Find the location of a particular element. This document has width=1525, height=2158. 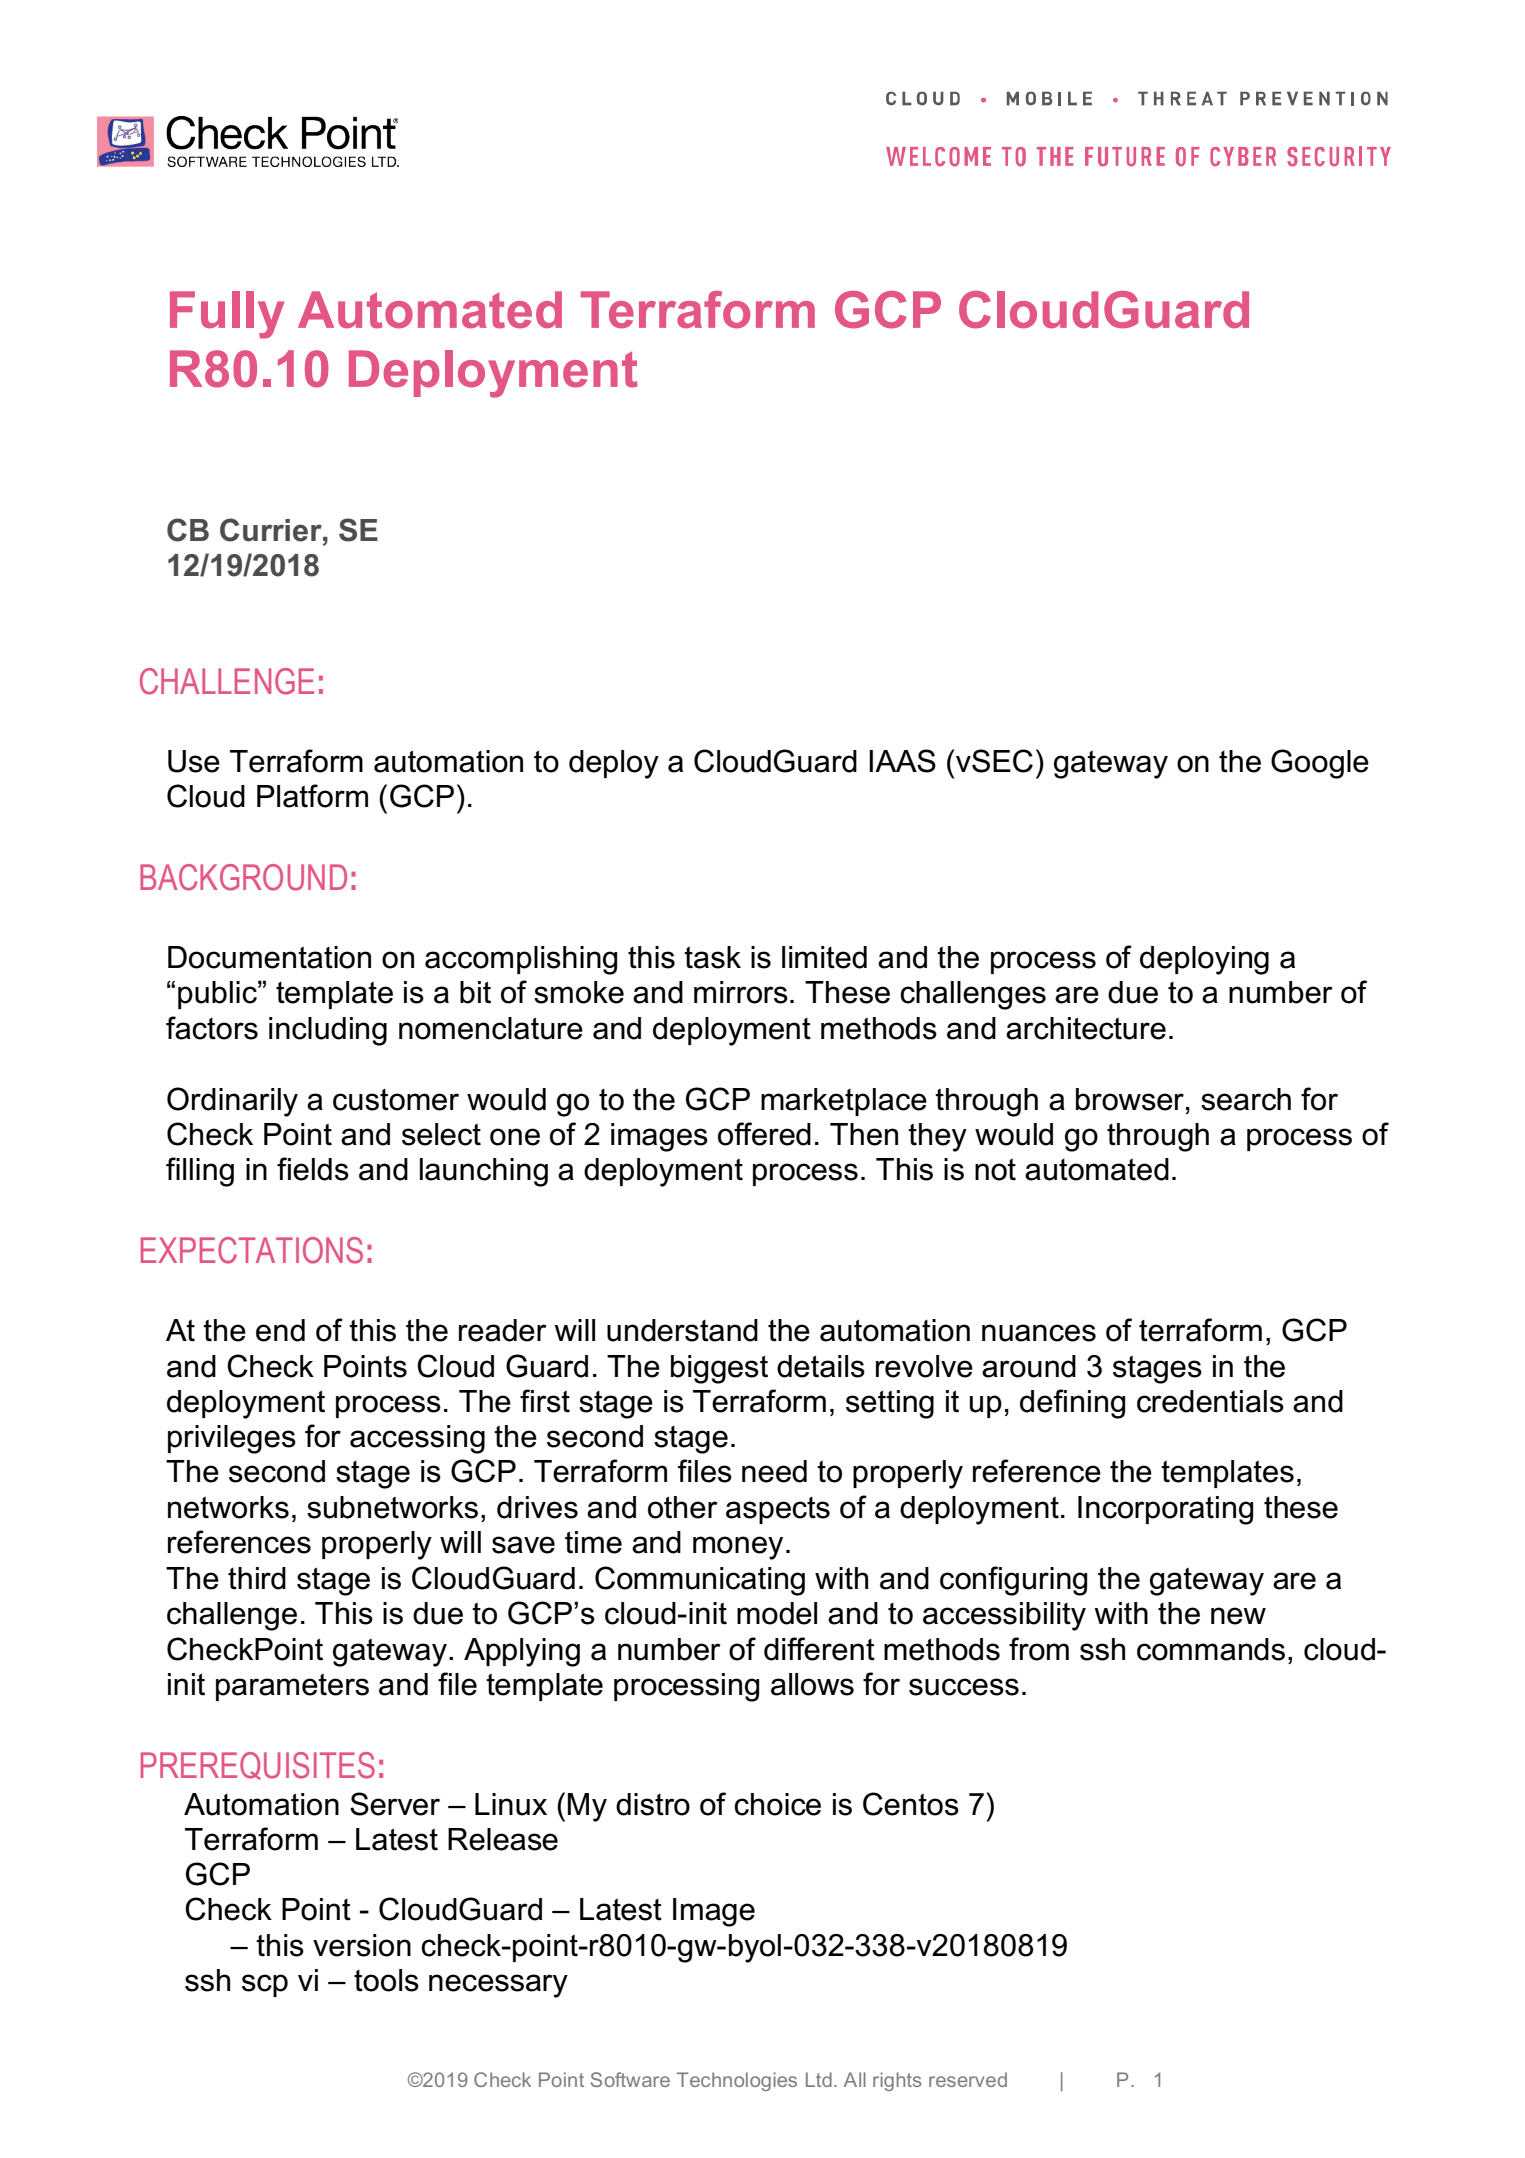

browser is located at coordinates (1130, 1099).
